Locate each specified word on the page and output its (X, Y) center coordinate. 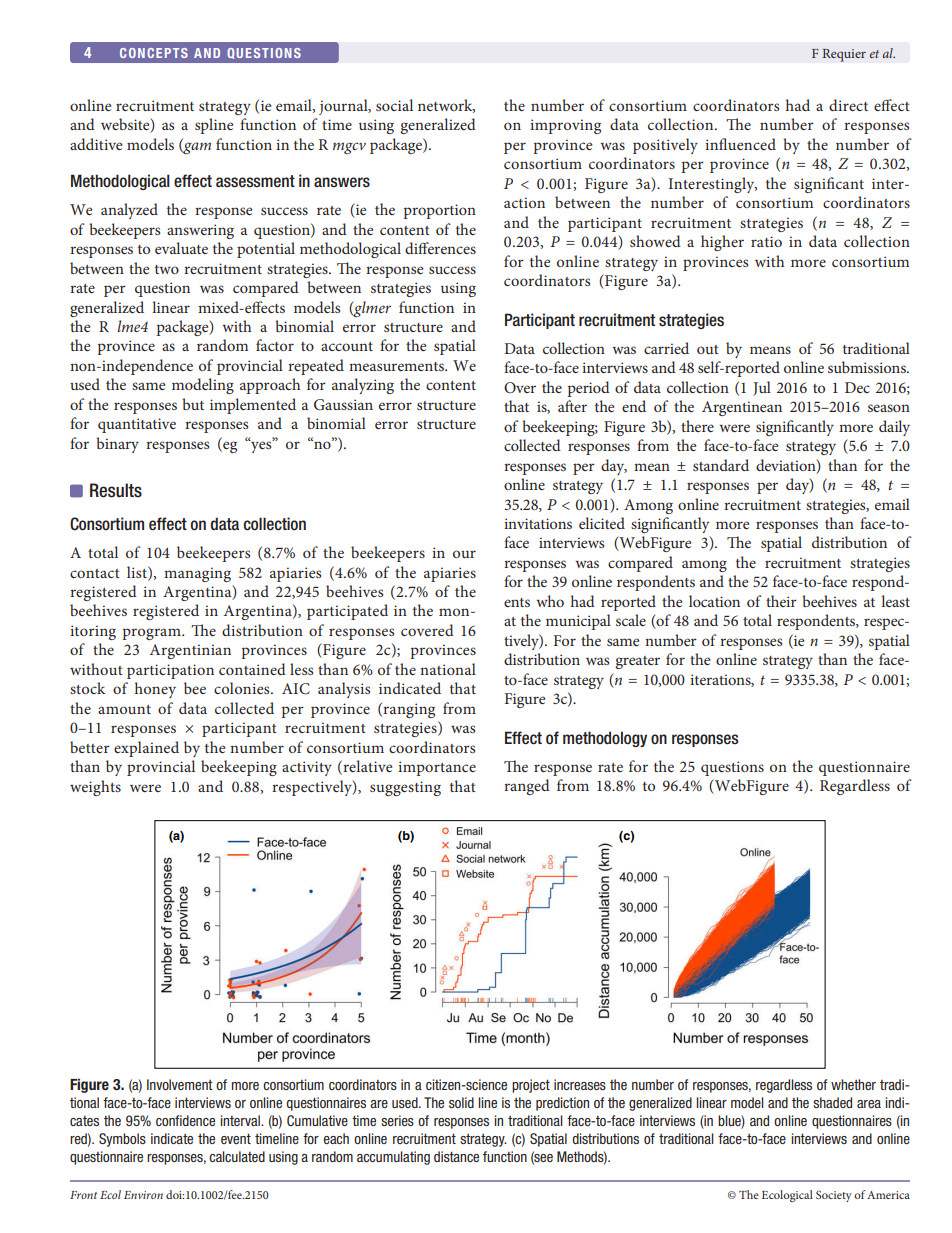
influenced (740, 144)
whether (853, 1084)
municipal (578, 622)
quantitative (137, 425)
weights (95, 788)
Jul (762, 388)
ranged (527, 787)
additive (96, 144)
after (572, 406)
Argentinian (190, 651)
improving (565, 126)
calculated (237, 1156)
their (781, 601)
